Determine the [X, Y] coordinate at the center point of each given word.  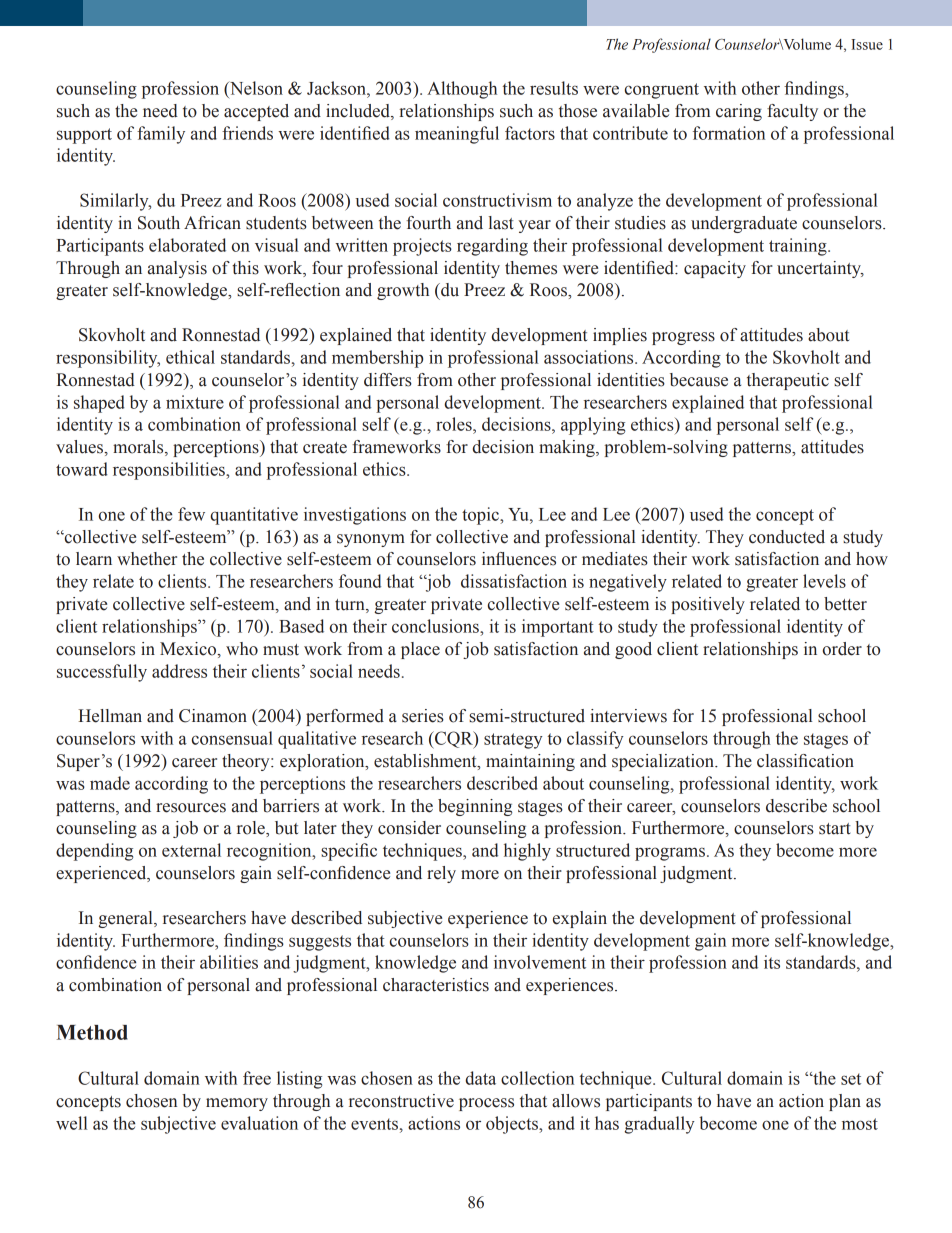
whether [147, 559]
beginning [475, 807]
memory [237, 1104]
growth [403, 291]
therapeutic [788, 381]
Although [462, 90]
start [835, 829]
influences [519, 559]
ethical [190, 357]
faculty [792, 112]
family [161, 135]
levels [824, 581]
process [486, 1104]
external [191, 850]
